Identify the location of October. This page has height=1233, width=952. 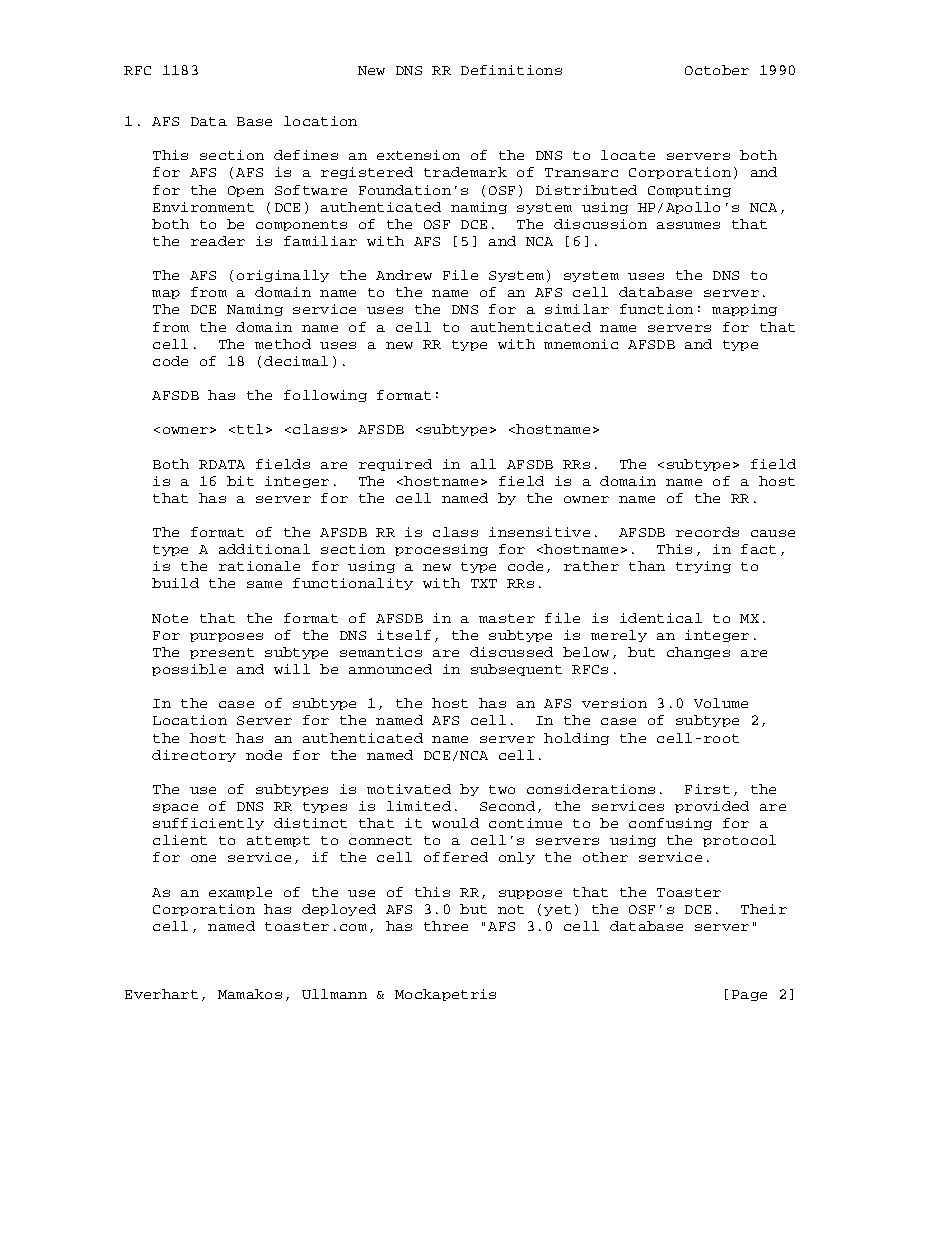
(717, 70).
